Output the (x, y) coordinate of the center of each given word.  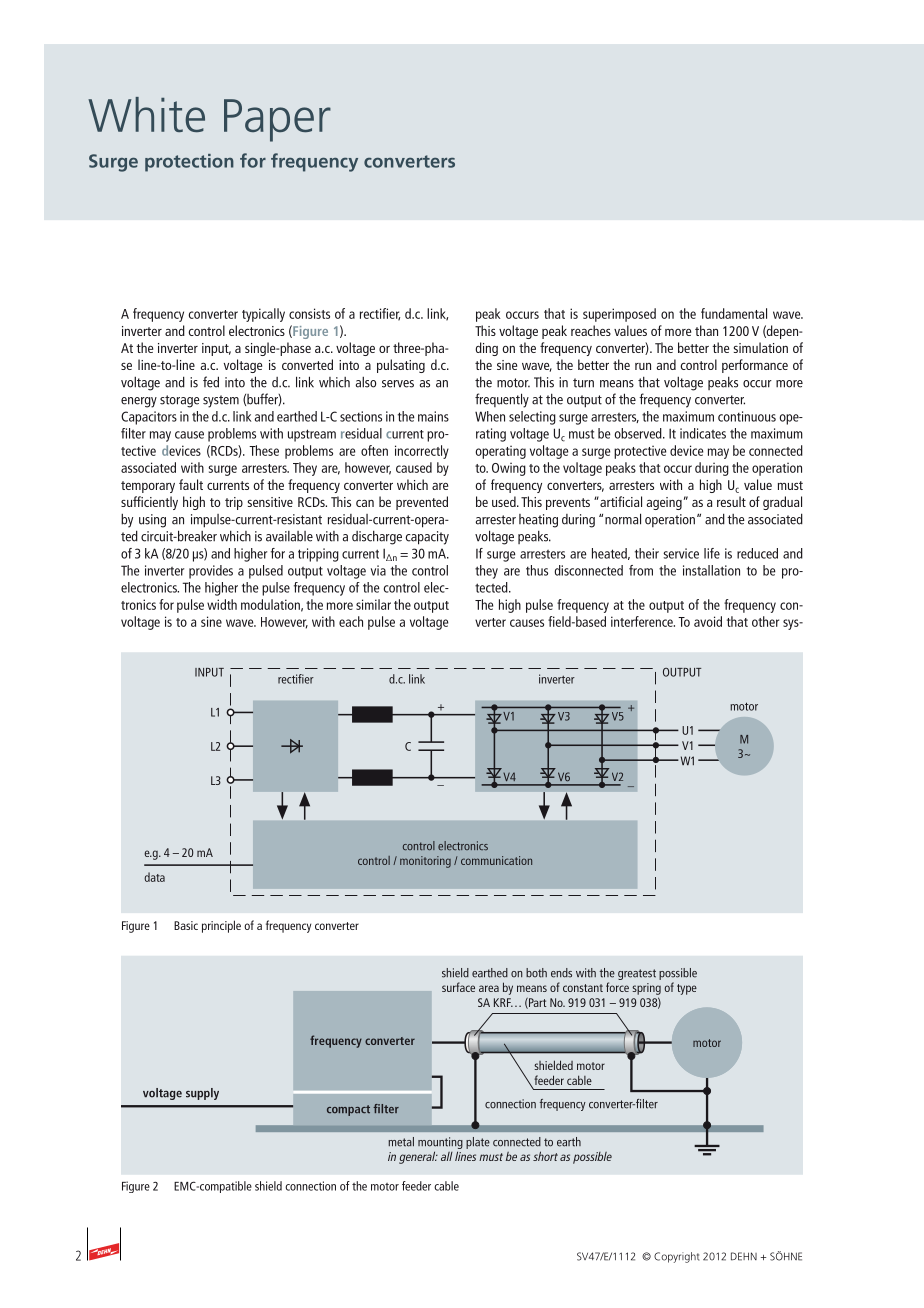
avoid (708, 621)
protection (189, 163)
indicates (703, 433)
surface (458, 987)
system (221, 401)
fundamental (734, 313)
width (222, 604)
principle (221, 926)
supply (202, 1094)
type (687, 989)
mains (433, 416)
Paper (277, 120)
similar (373, 604)
